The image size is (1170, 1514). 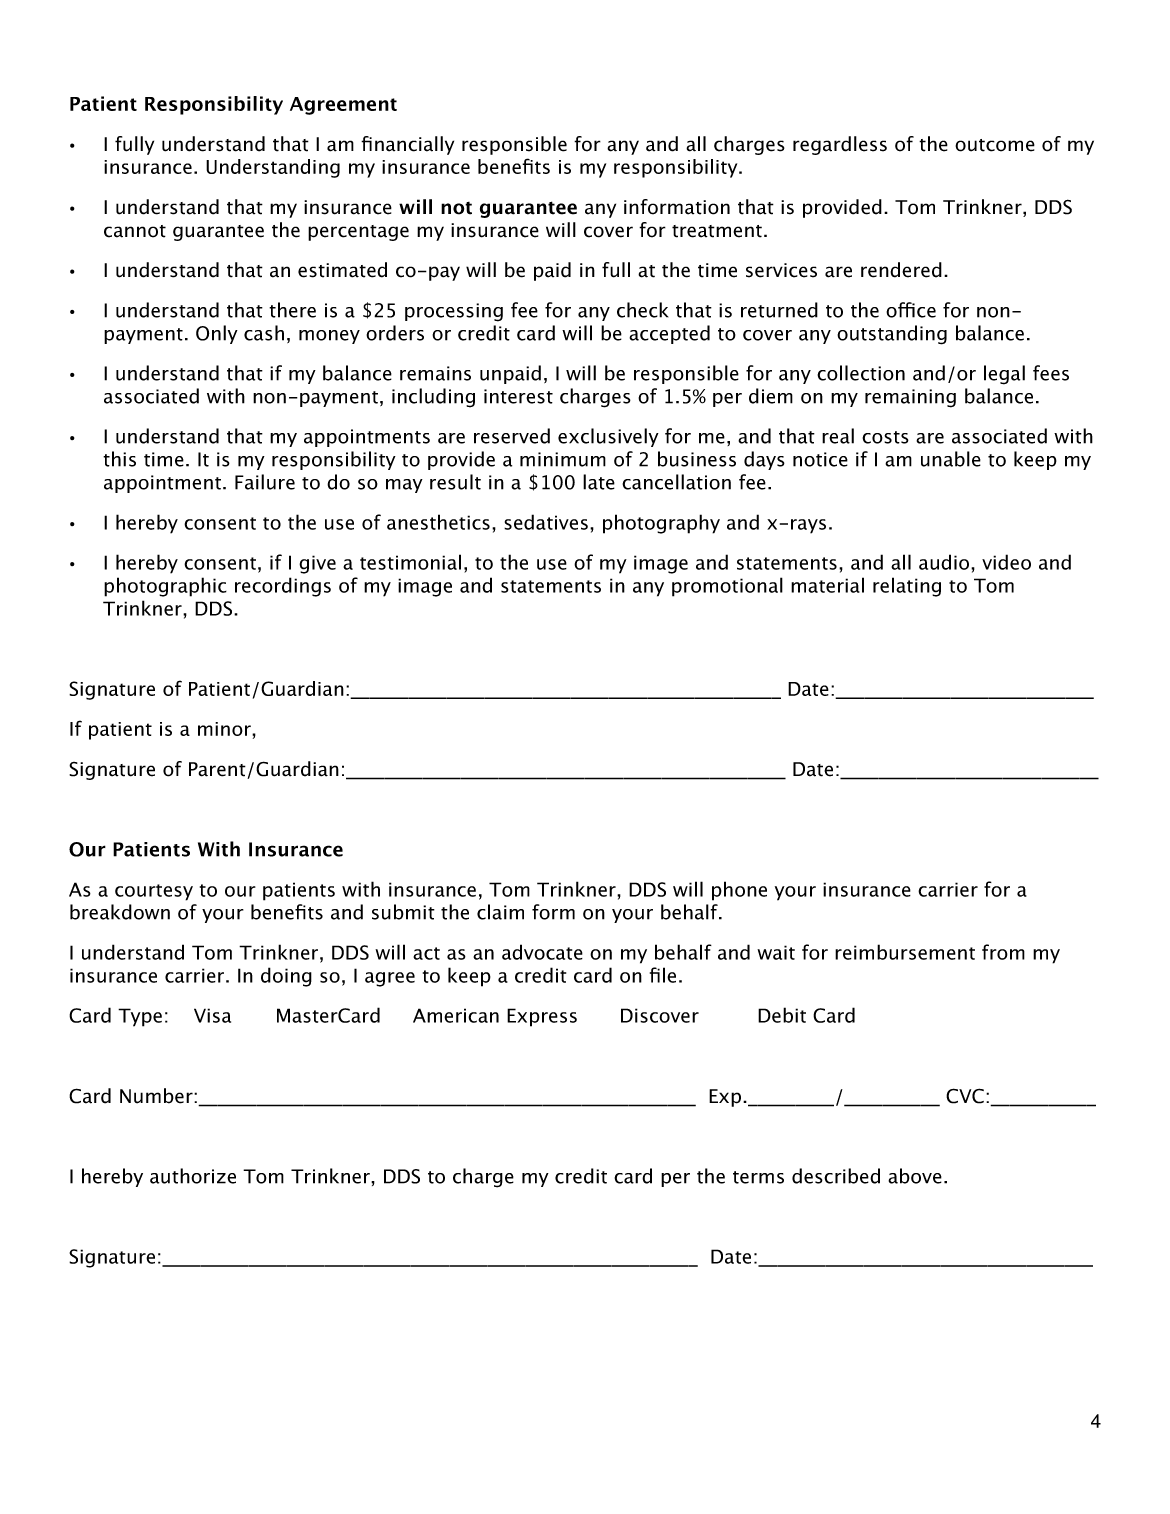 I want to click on courtesy, so click(x=154, y=892).
